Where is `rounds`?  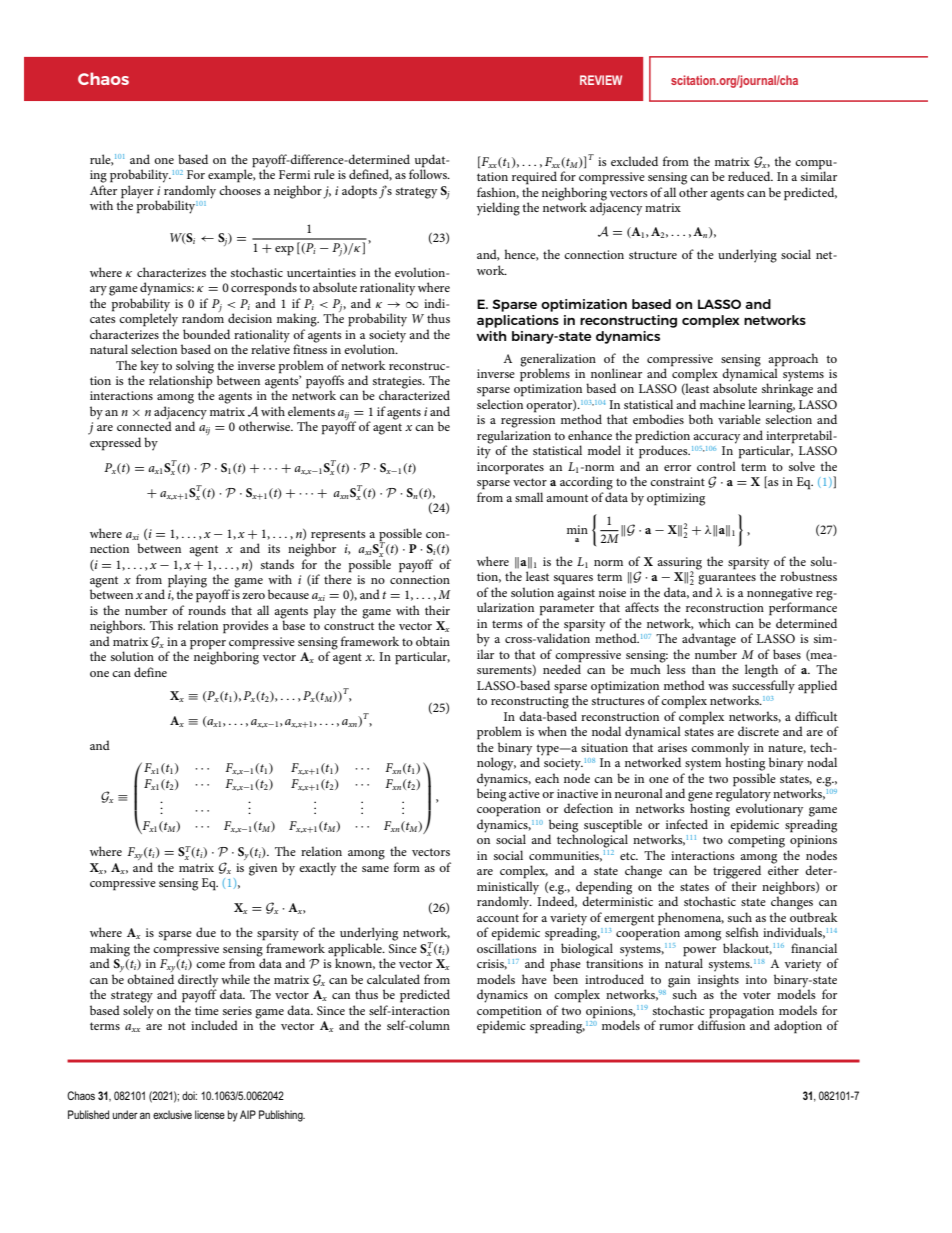 rounds is located at coordinates (207, 610).
